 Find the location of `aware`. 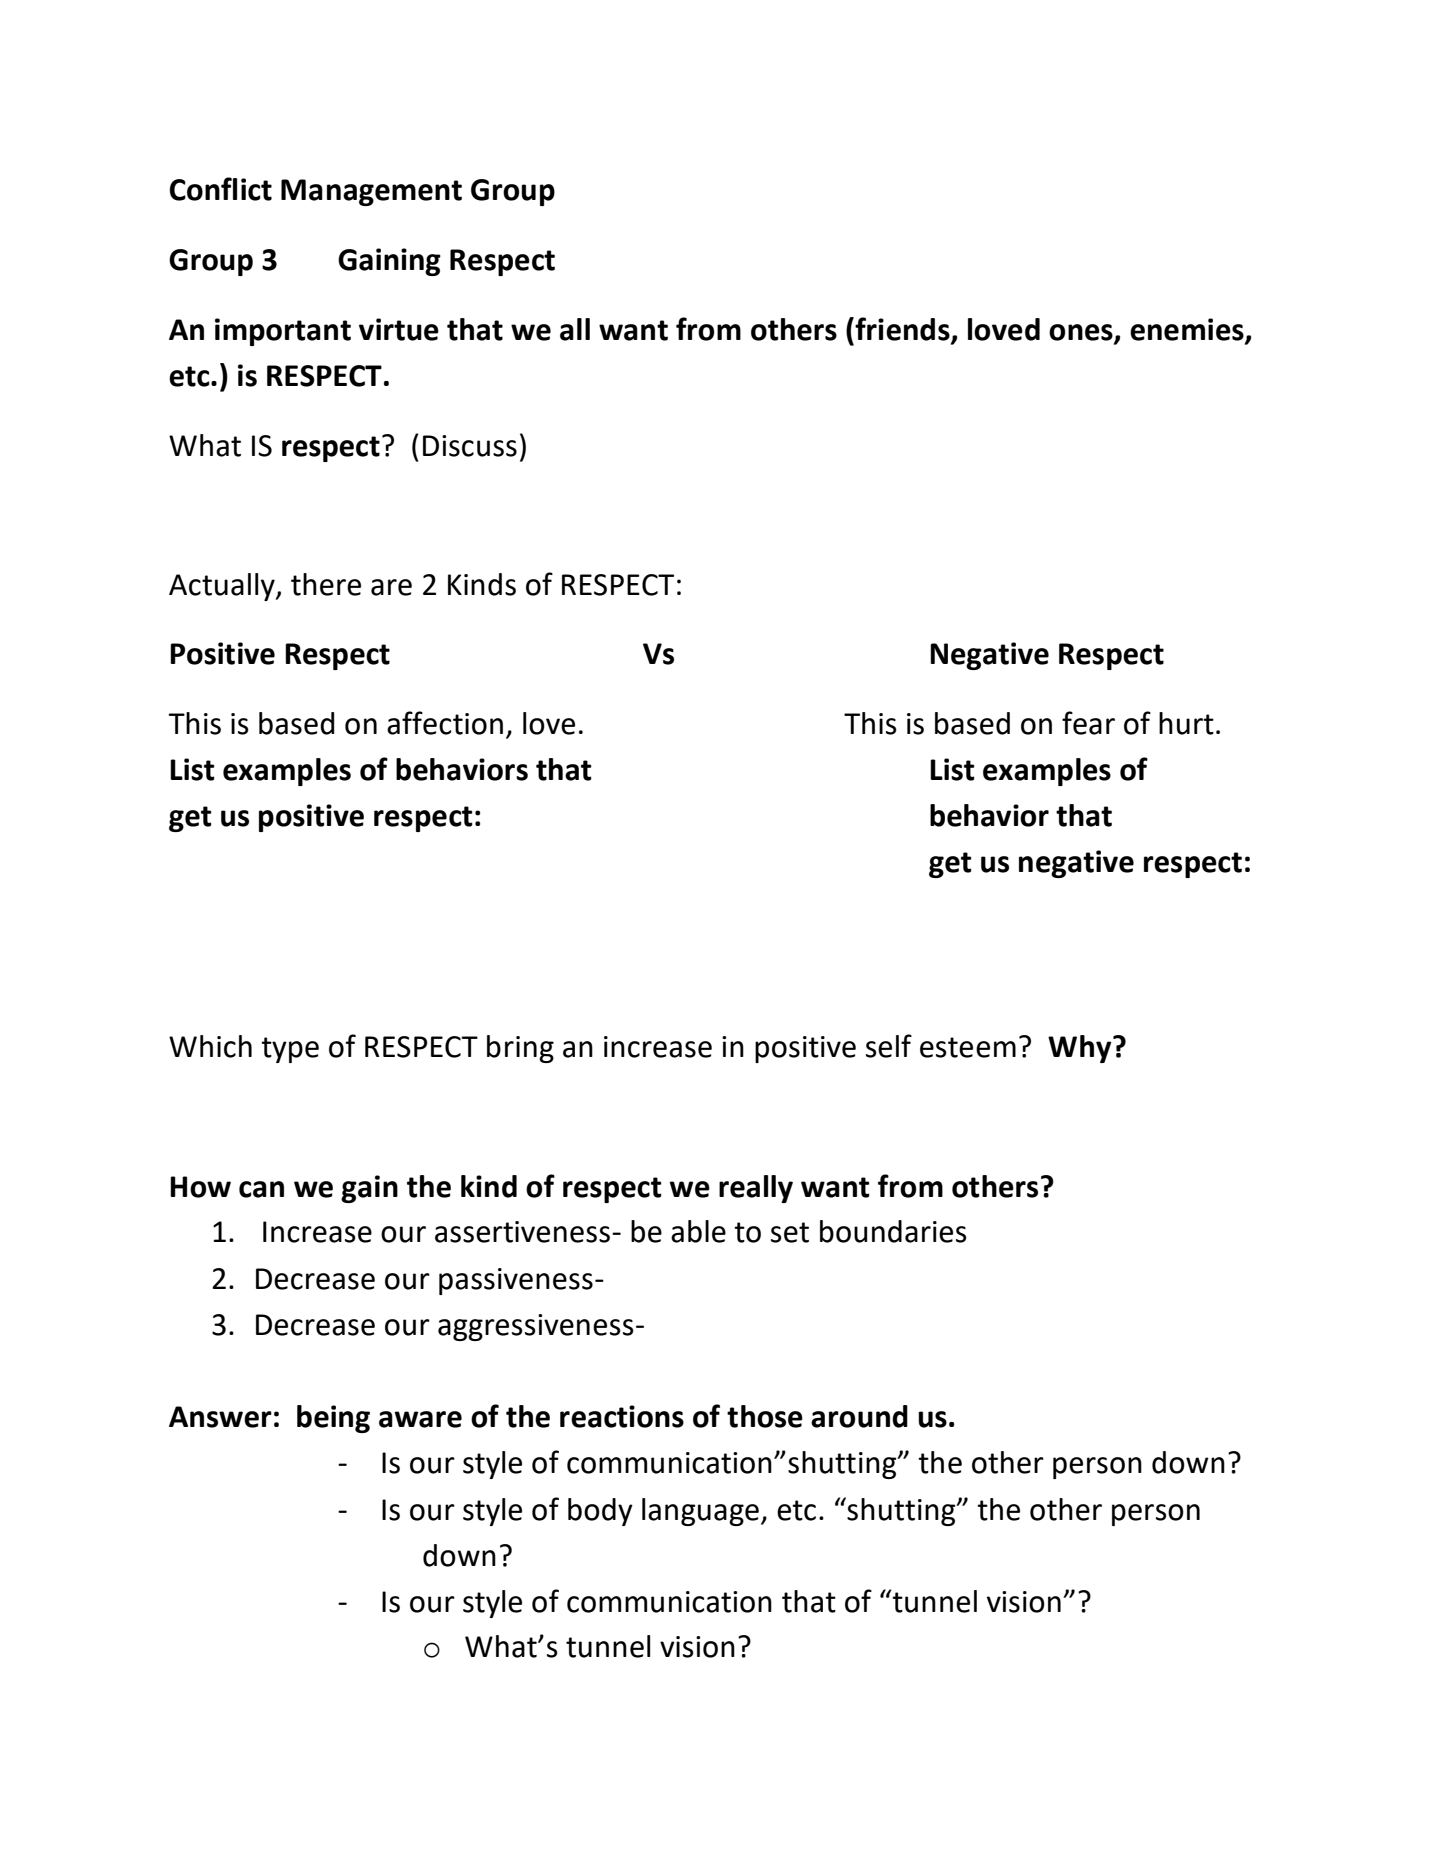

aware is located at coordinates (420, 1419).
